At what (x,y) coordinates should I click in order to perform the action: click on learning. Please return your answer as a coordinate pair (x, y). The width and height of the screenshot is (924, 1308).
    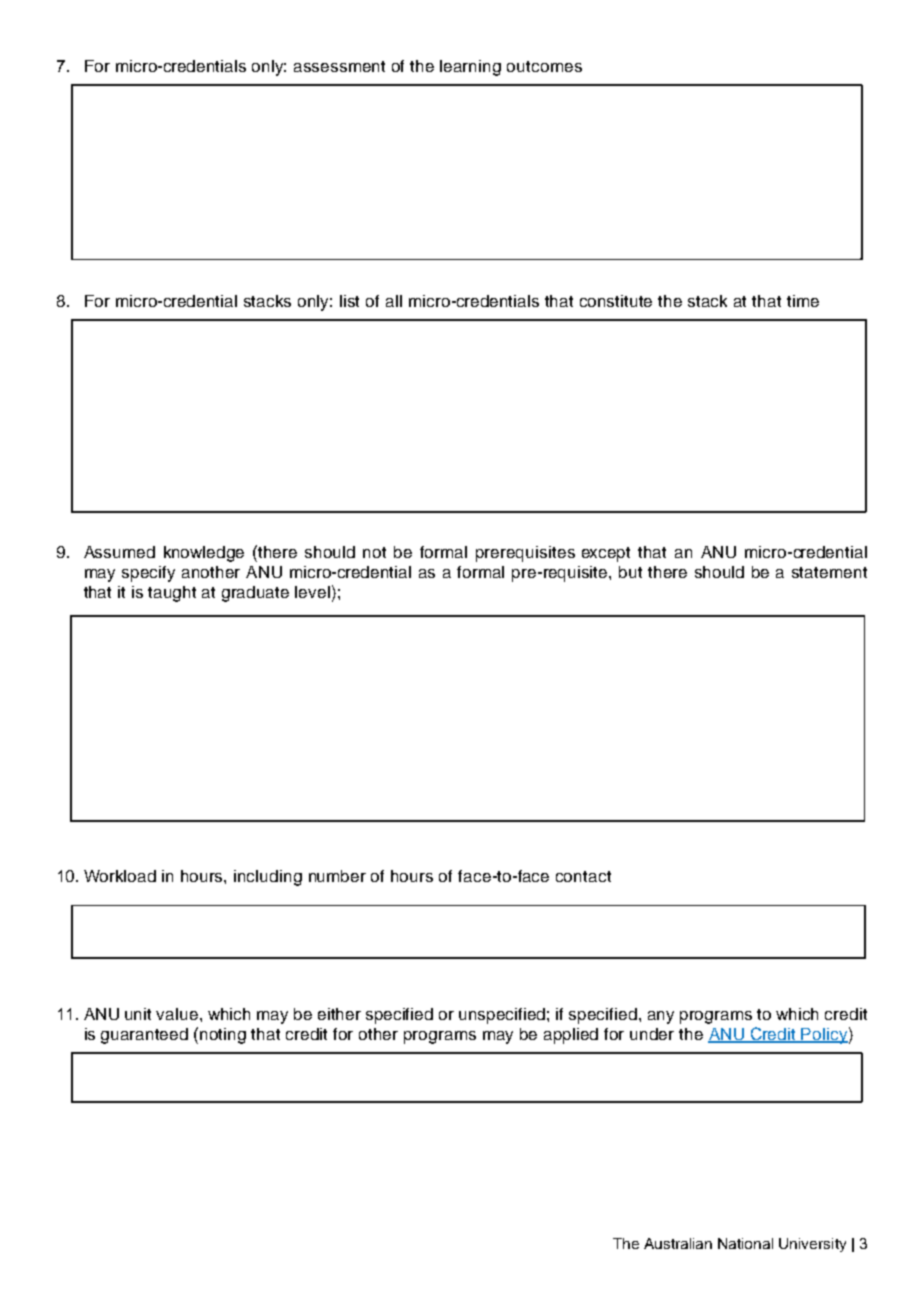
    Looking at the image, I should click on (470, 68).
